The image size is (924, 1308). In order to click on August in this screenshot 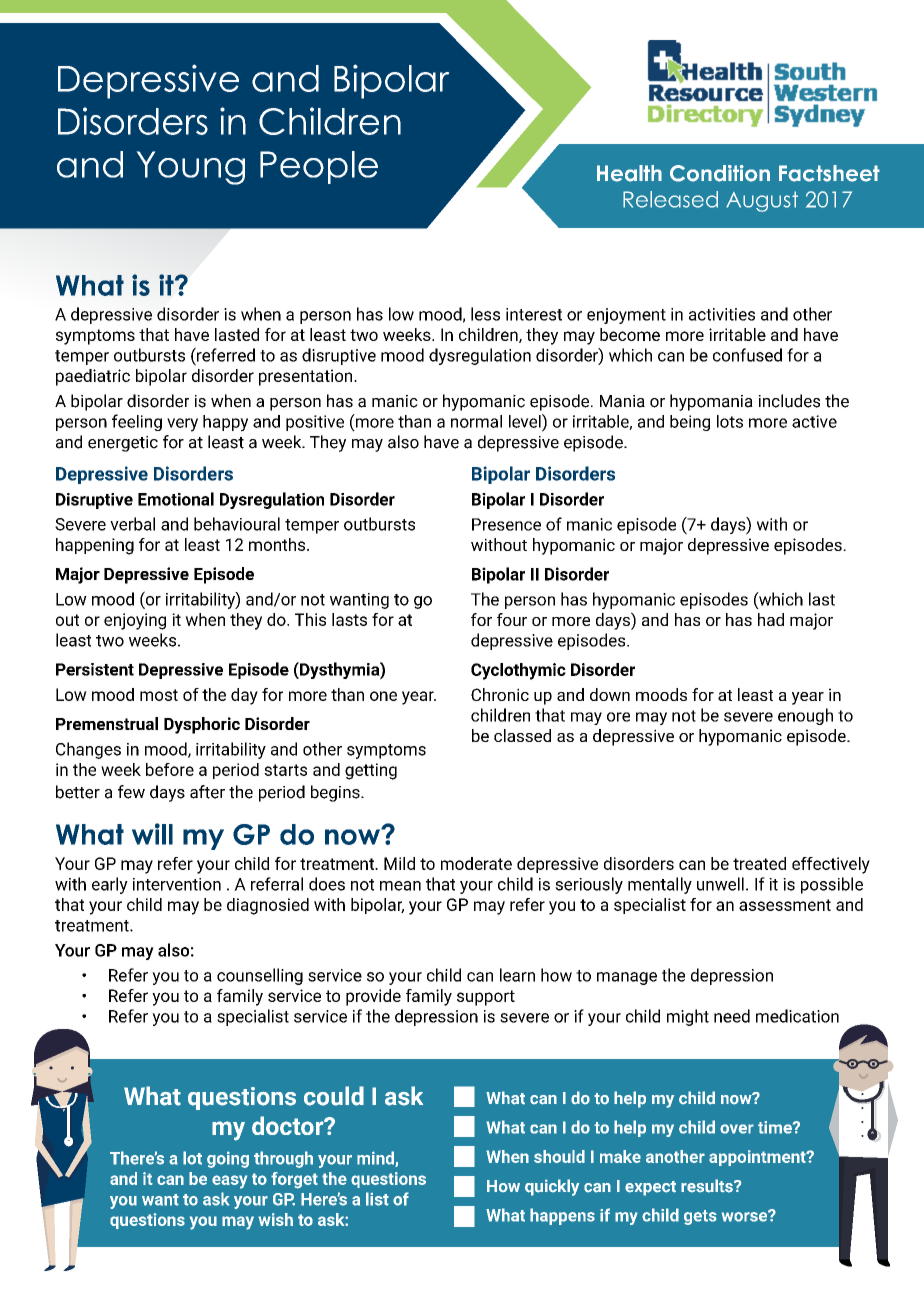, I will do `click(762, 201)`.
